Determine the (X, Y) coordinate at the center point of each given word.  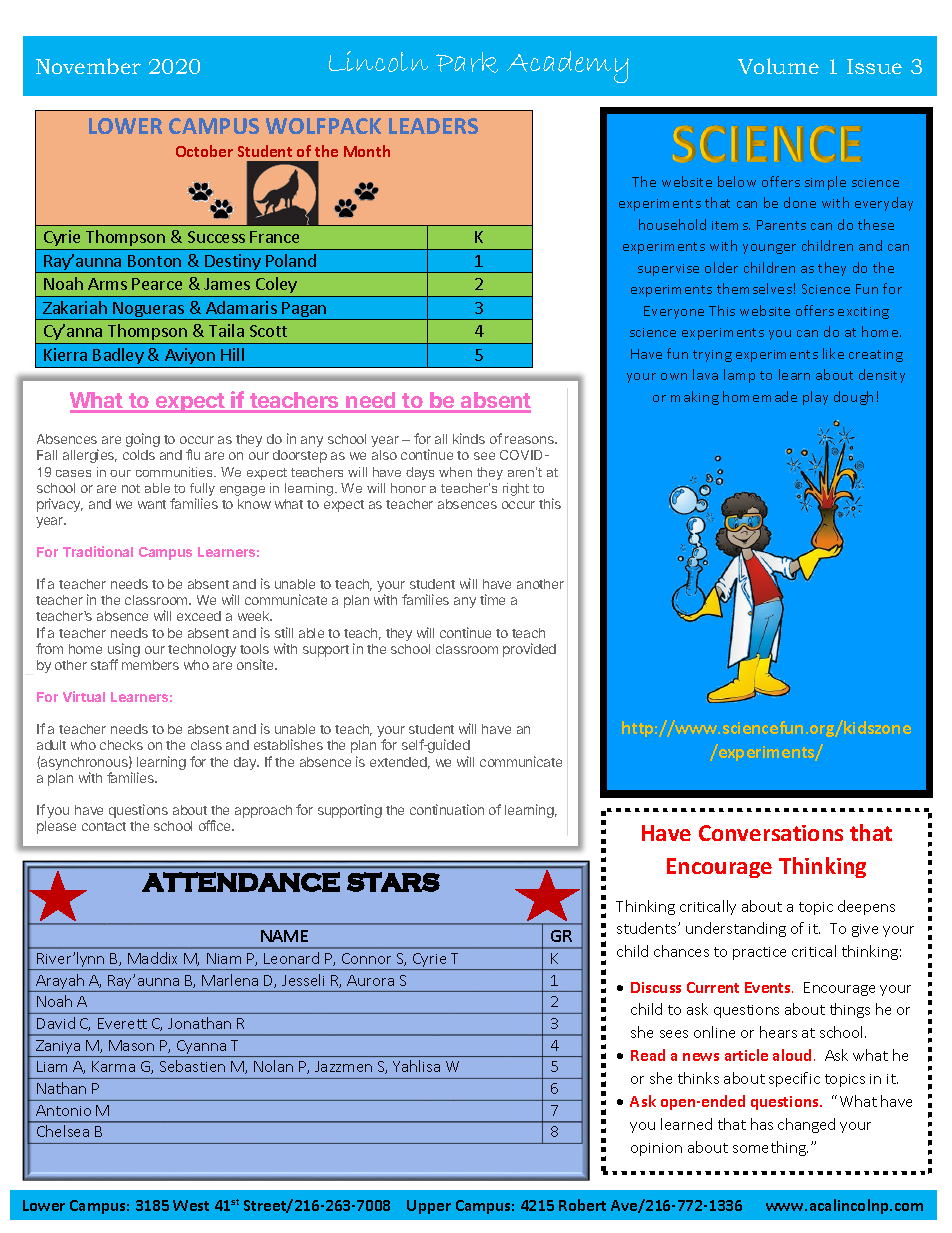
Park (467, 62)
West (191, 1205)
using (124, 651)
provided (529, 650)
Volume (778, 66)
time (492, 599)
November (88, 66)
